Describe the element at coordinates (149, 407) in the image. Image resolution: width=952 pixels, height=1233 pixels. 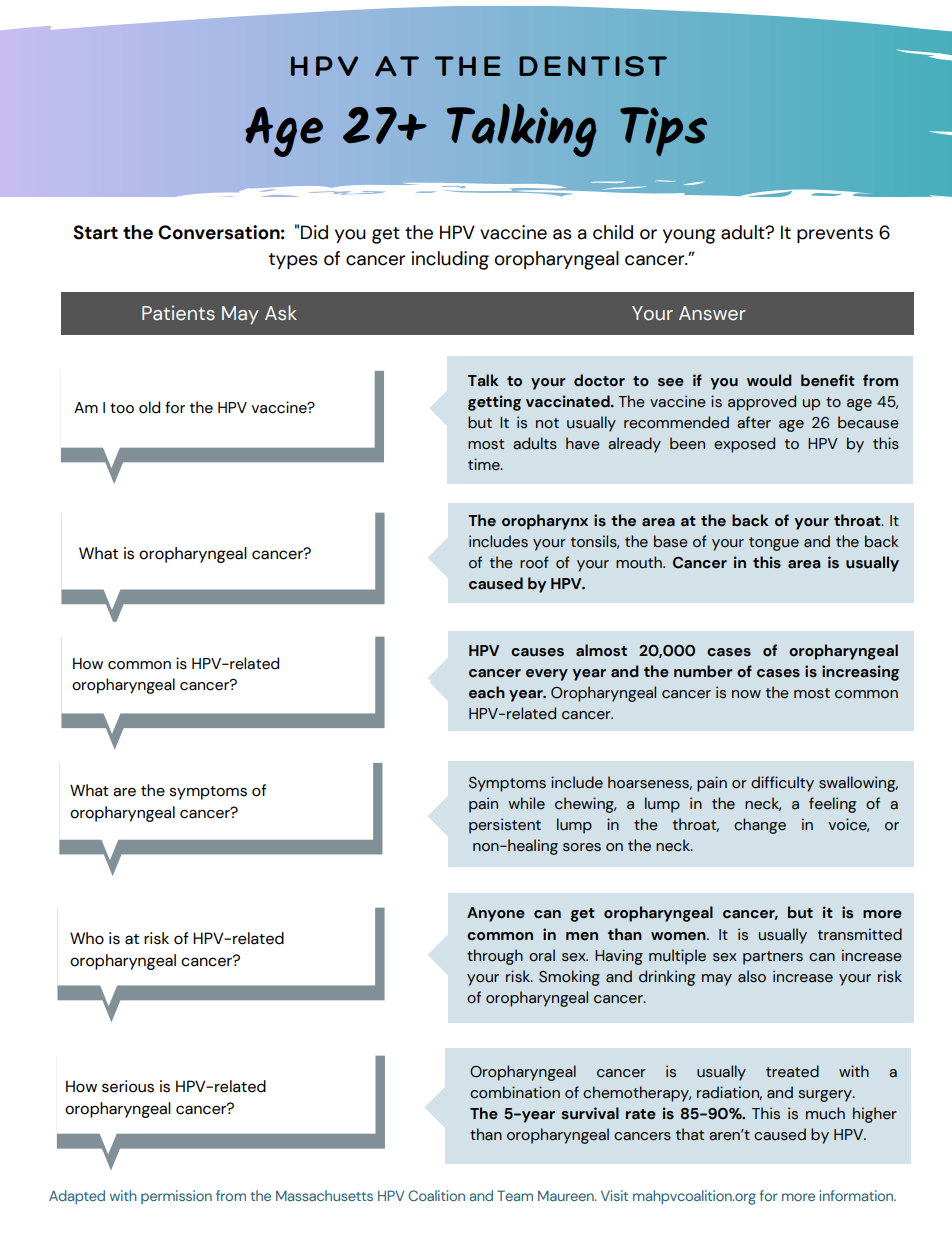
I see `old` at that location.
